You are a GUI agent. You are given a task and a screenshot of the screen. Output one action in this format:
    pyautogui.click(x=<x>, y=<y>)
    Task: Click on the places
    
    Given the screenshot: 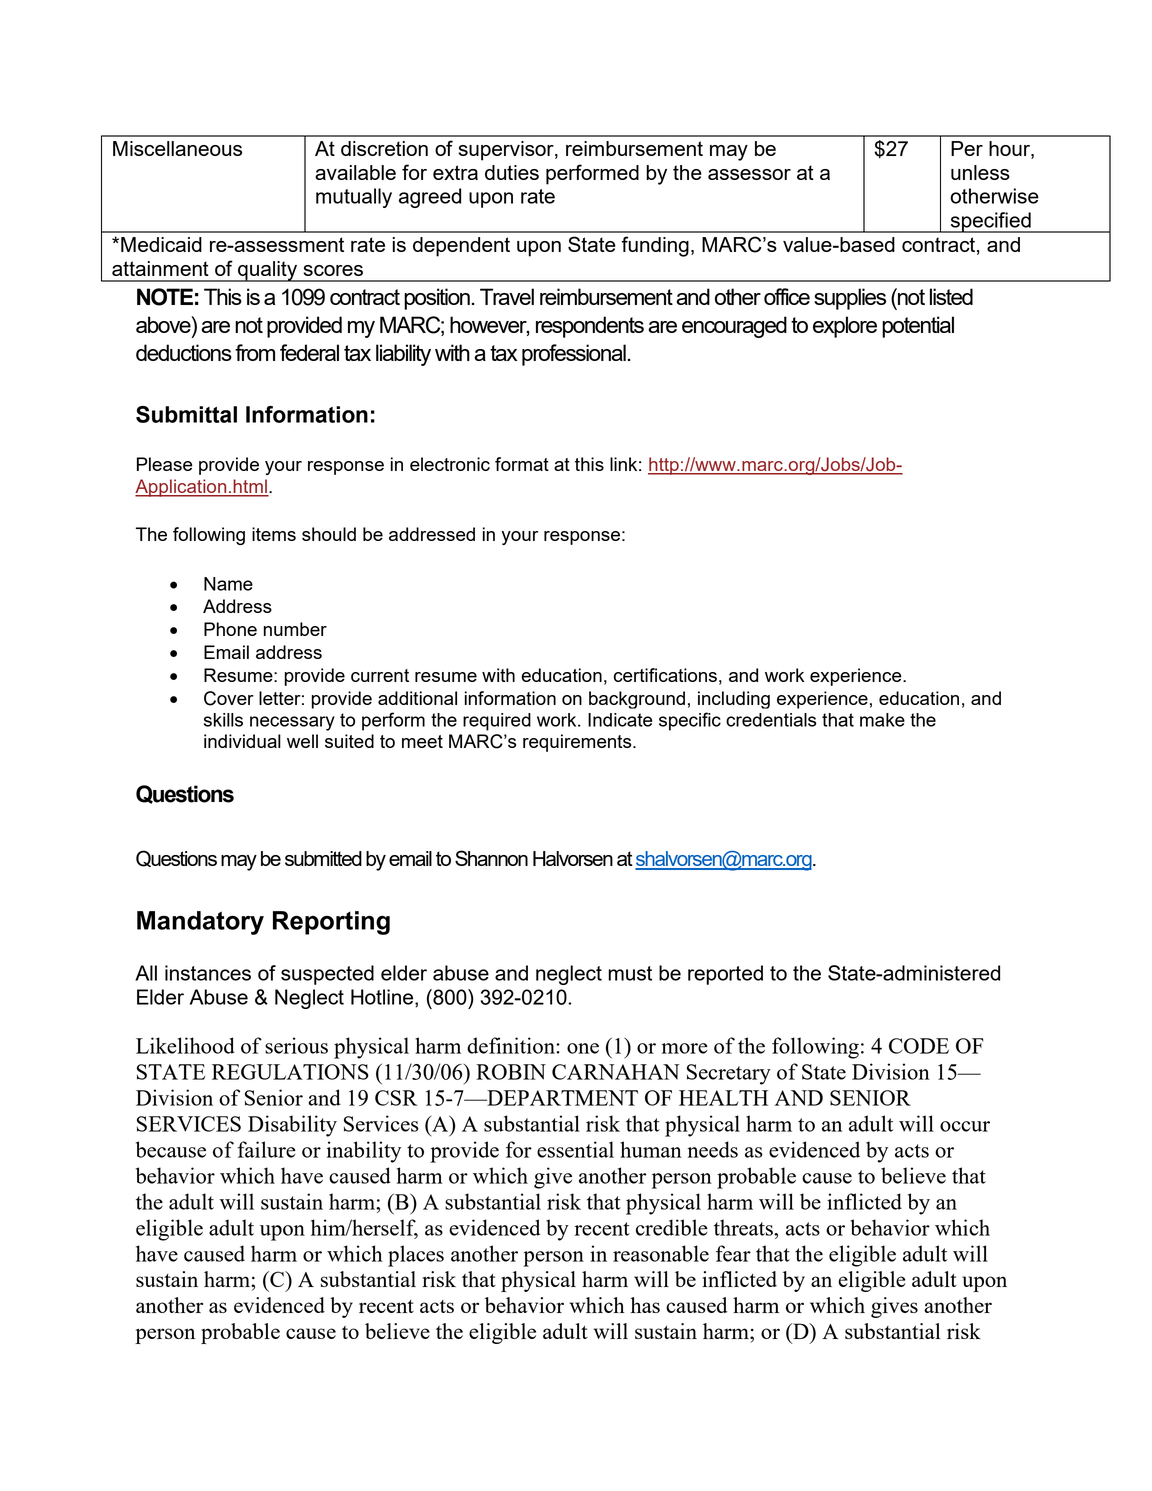 What is the action you would take?
    pyautogui.click(x=416, y=1256)
